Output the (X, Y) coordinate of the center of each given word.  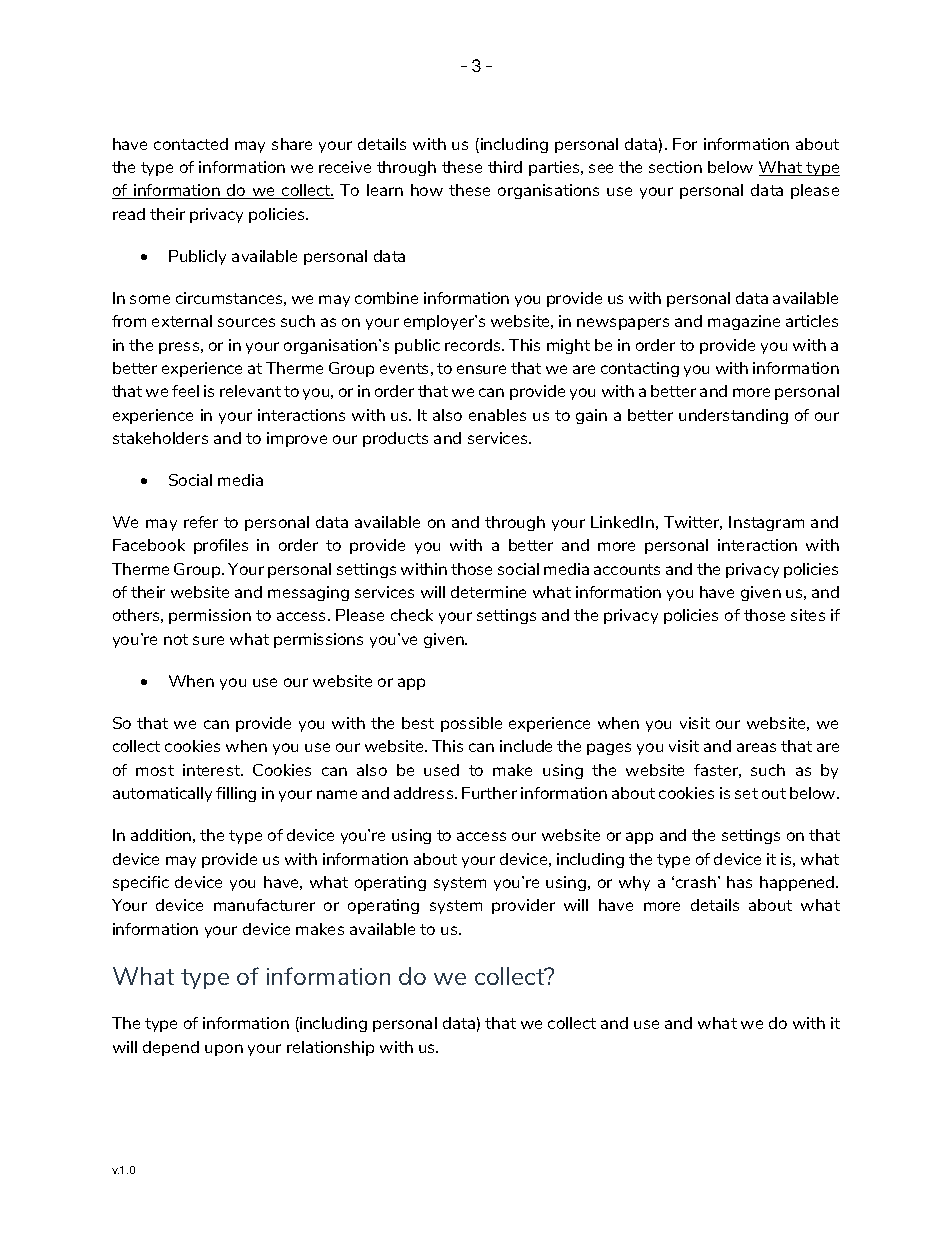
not (176, 639)
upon (224, 1050)
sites (808, 615)
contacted (191, 144)
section (675, 167)
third (505, 167)
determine (488, 592)
